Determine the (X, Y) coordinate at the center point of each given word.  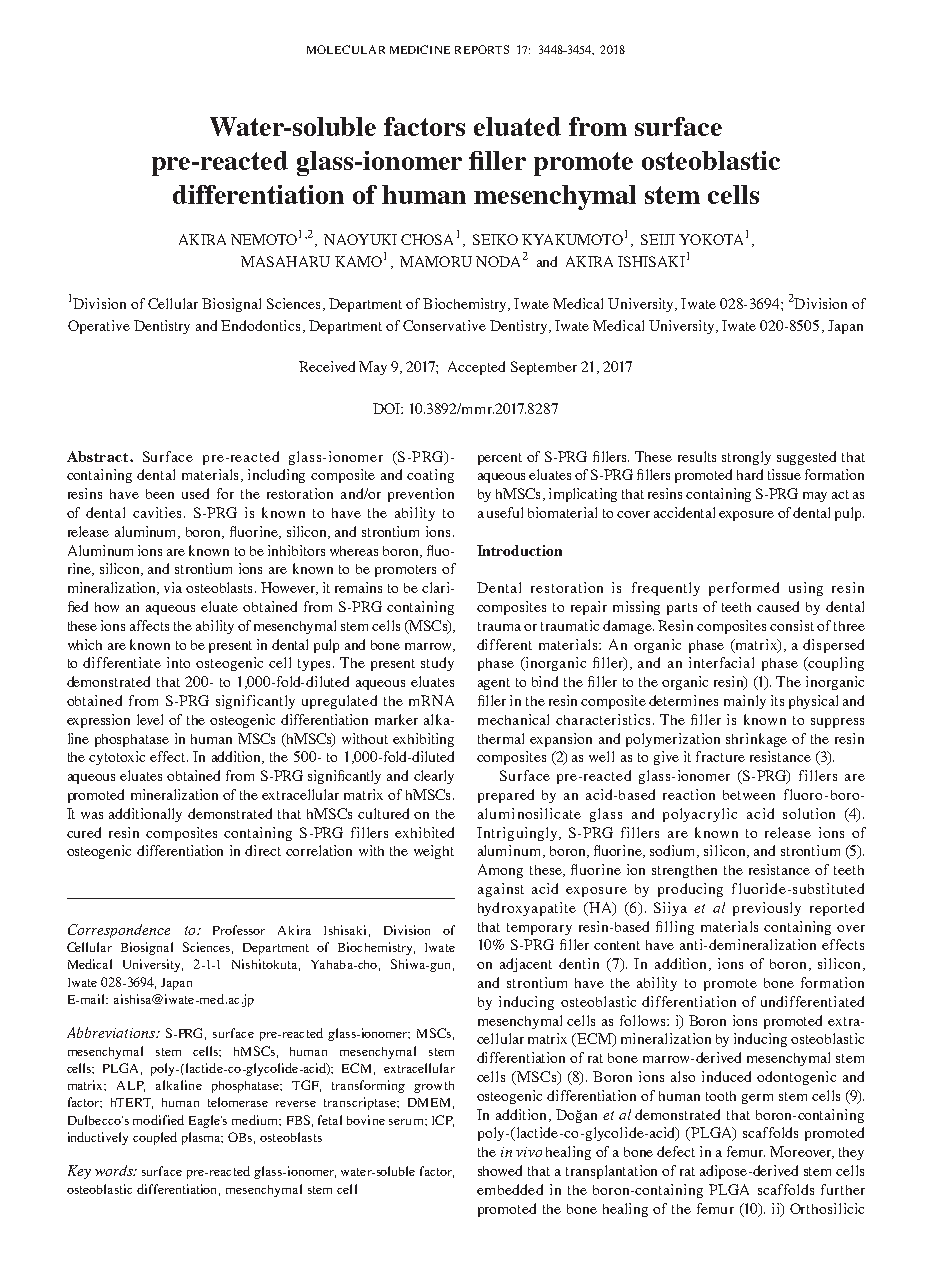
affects (149, 625)
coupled (155, 1138)
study (437, 664)
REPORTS (482, 49)
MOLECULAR (346, 49)
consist (792, 625)
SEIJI (658, 239)
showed (500, 1170)
